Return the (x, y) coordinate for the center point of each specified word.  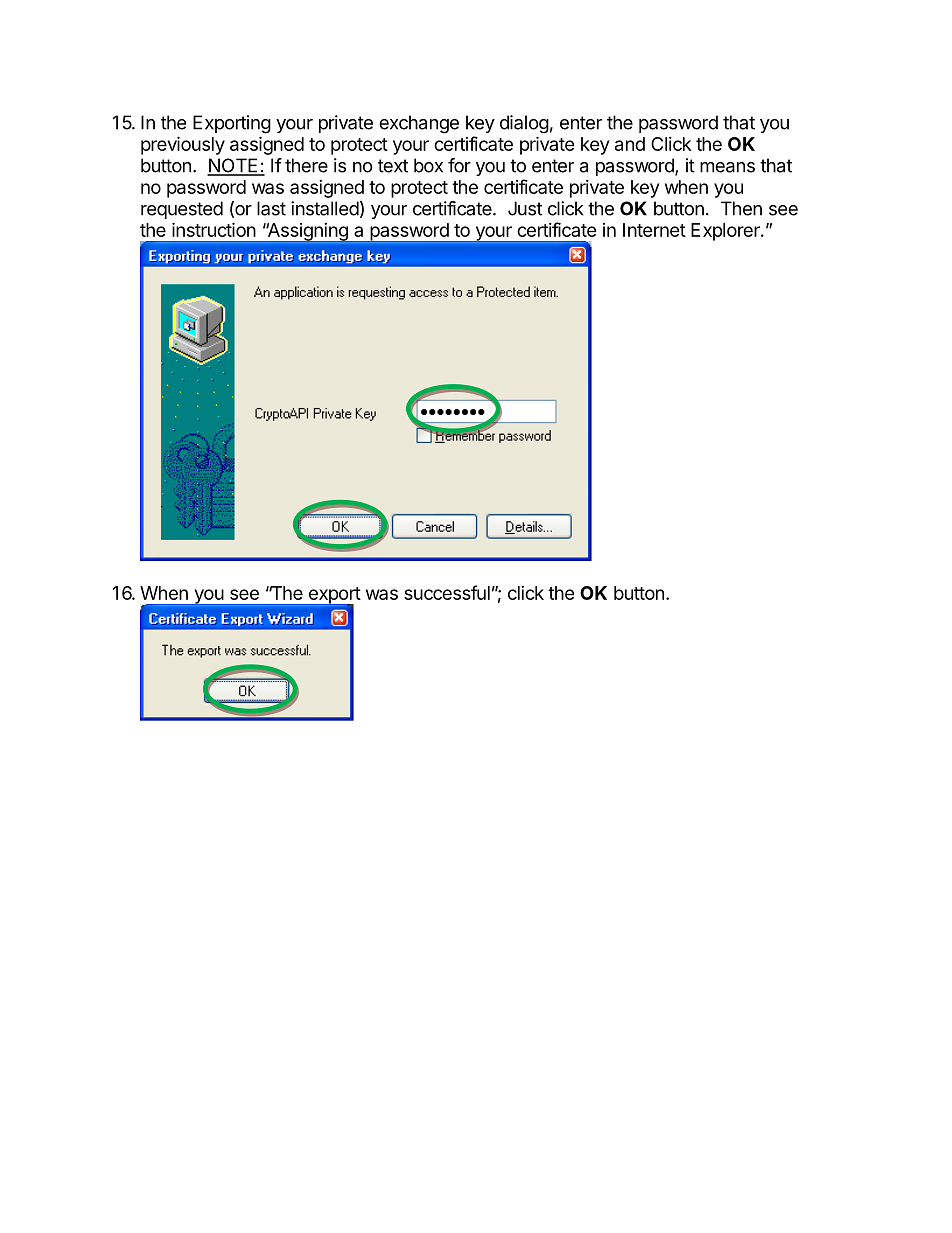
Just (525, 208)
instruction (214, 229)
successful (447, 592)
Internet (654, 230)
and (630, 144)
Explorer (726, 232)
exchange (419, 124)
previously (183, 145)
